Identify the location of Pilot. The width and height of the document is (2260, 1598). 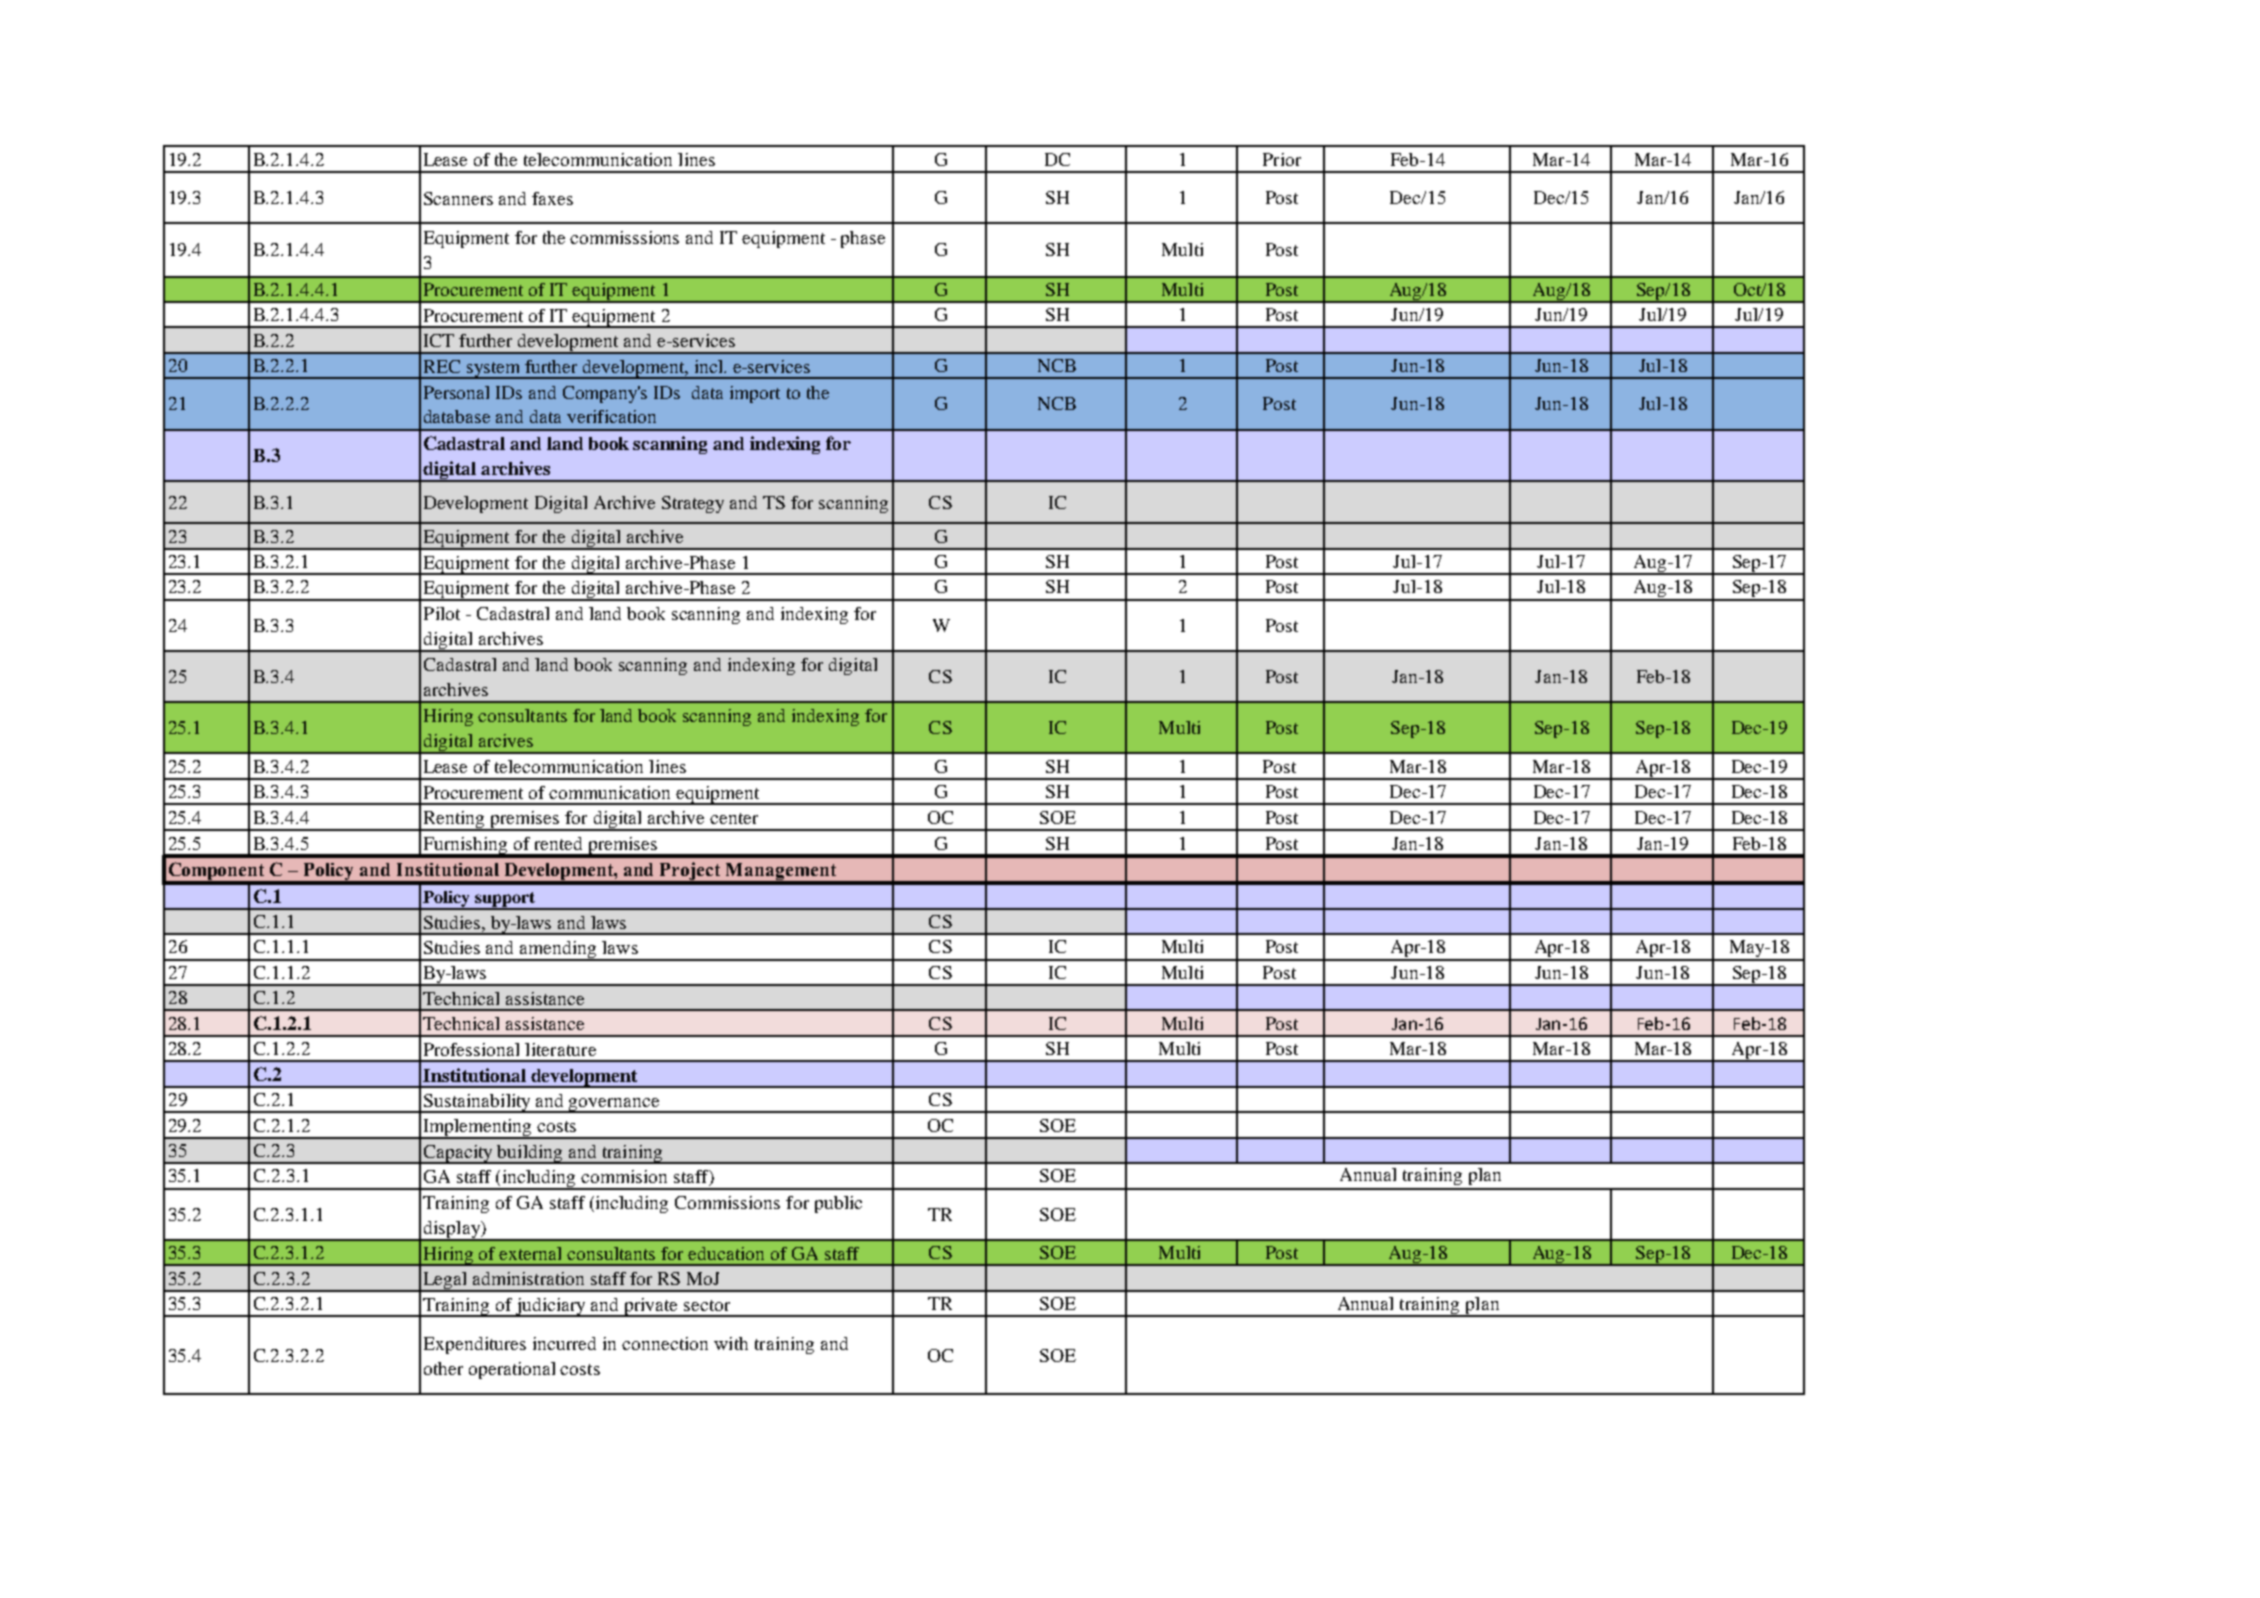
(442, 613).
